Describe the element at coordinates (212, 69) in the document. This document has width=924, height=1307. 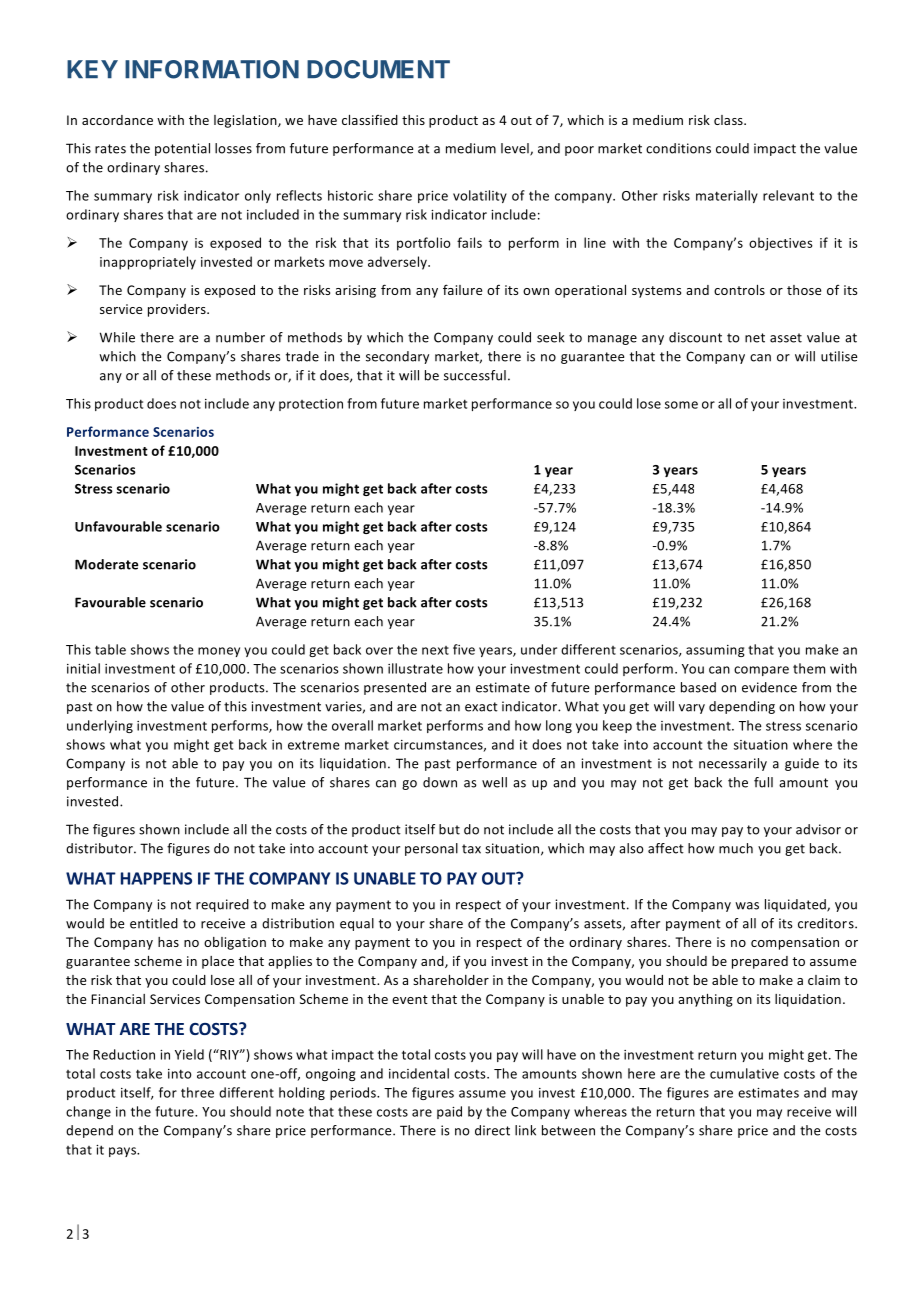
I see `INFORMATION` at that location.
